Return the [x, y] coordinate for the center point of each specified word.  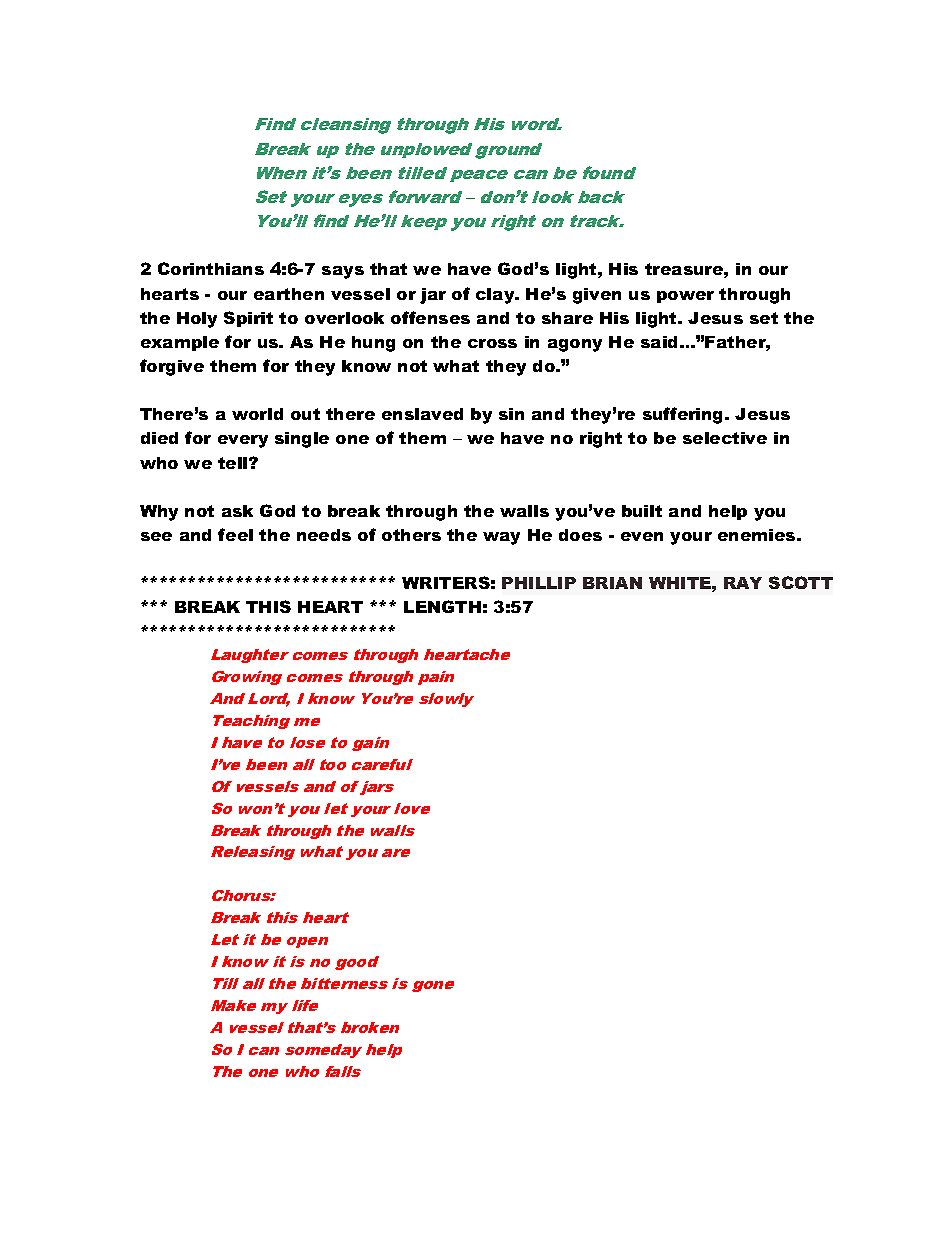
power [685, 297]
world [257, 414]
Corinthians [211, 268]
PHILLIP [539, 583]
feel [235, 534]
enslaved [422, 414]
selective [725, 438]
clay [496, 296]
